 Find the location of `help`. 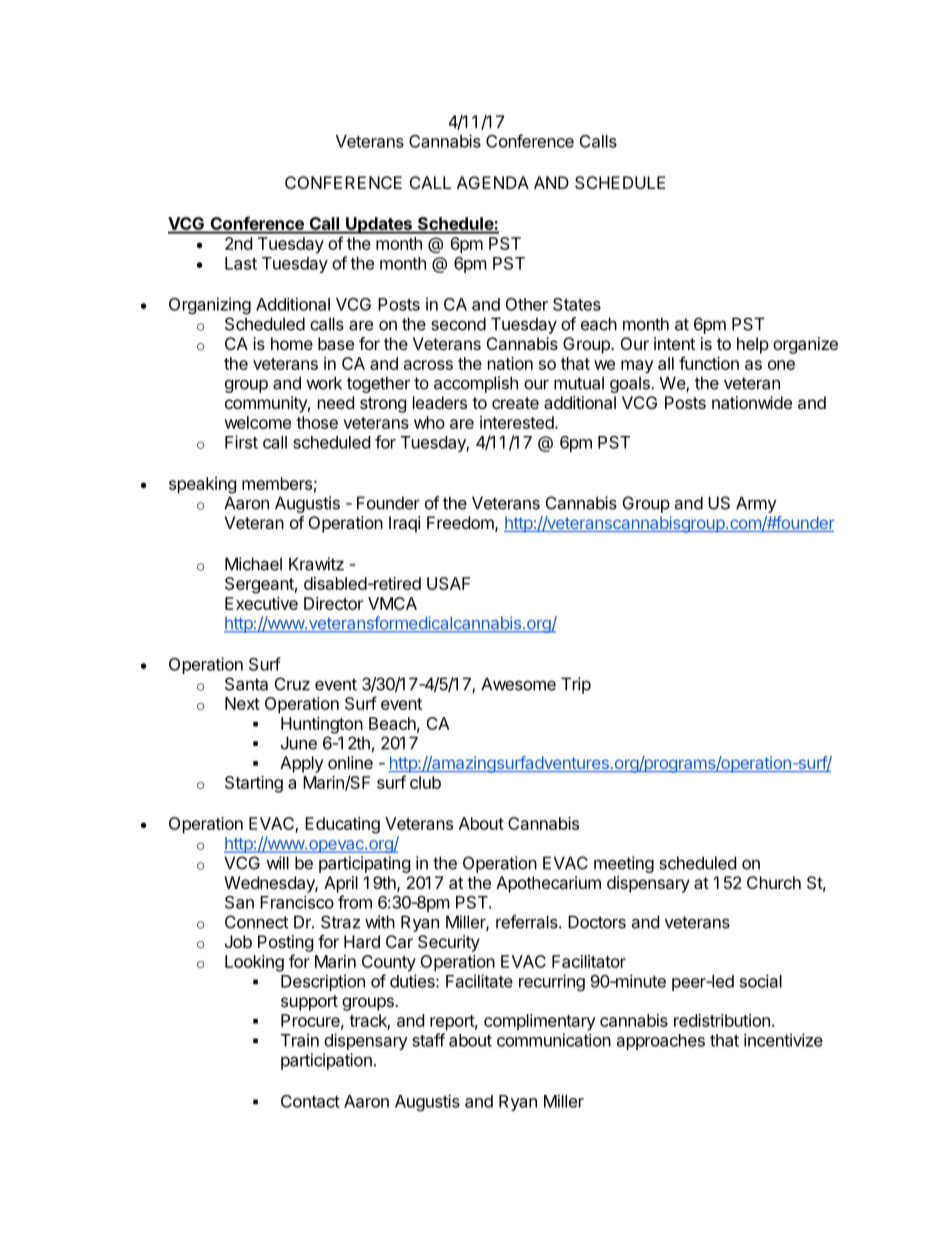

help is located at coordinates (753, 345).
